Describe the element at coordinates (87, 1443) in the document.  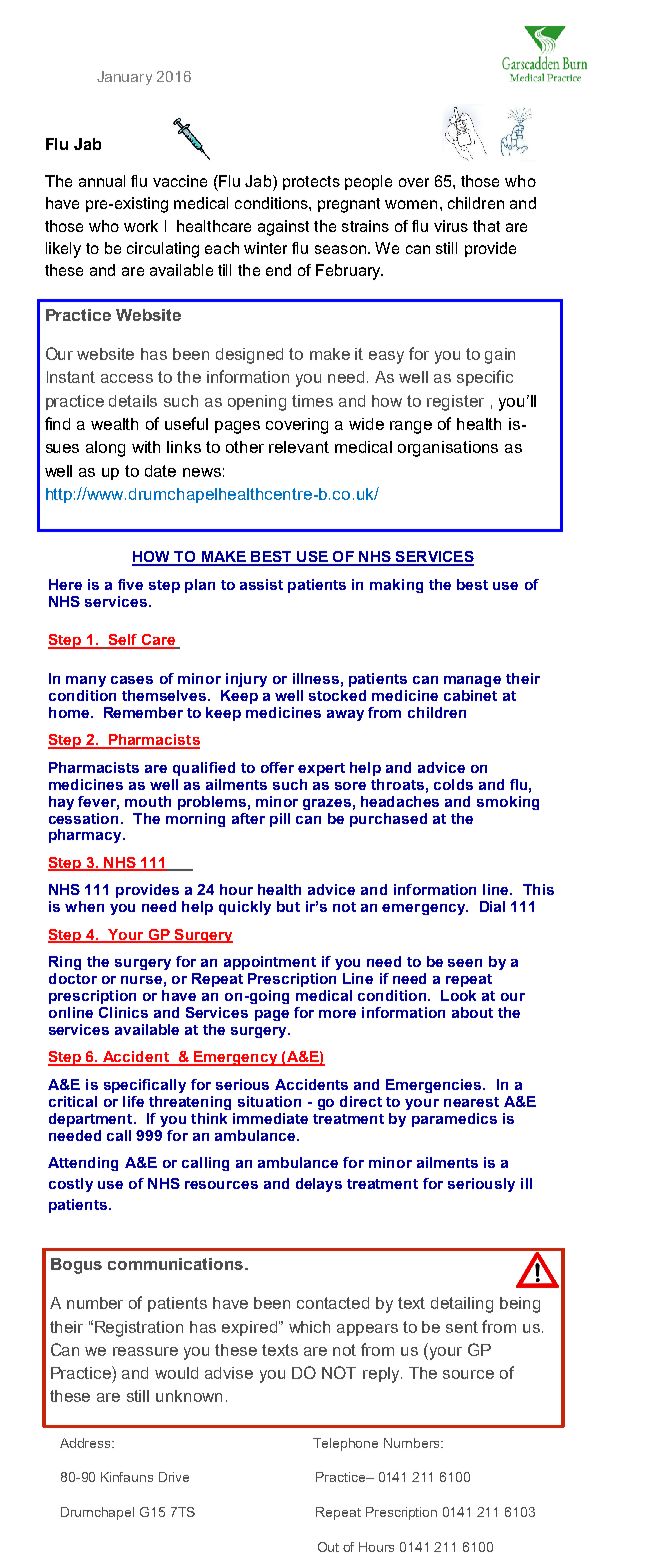
I see `Address` at that location.
